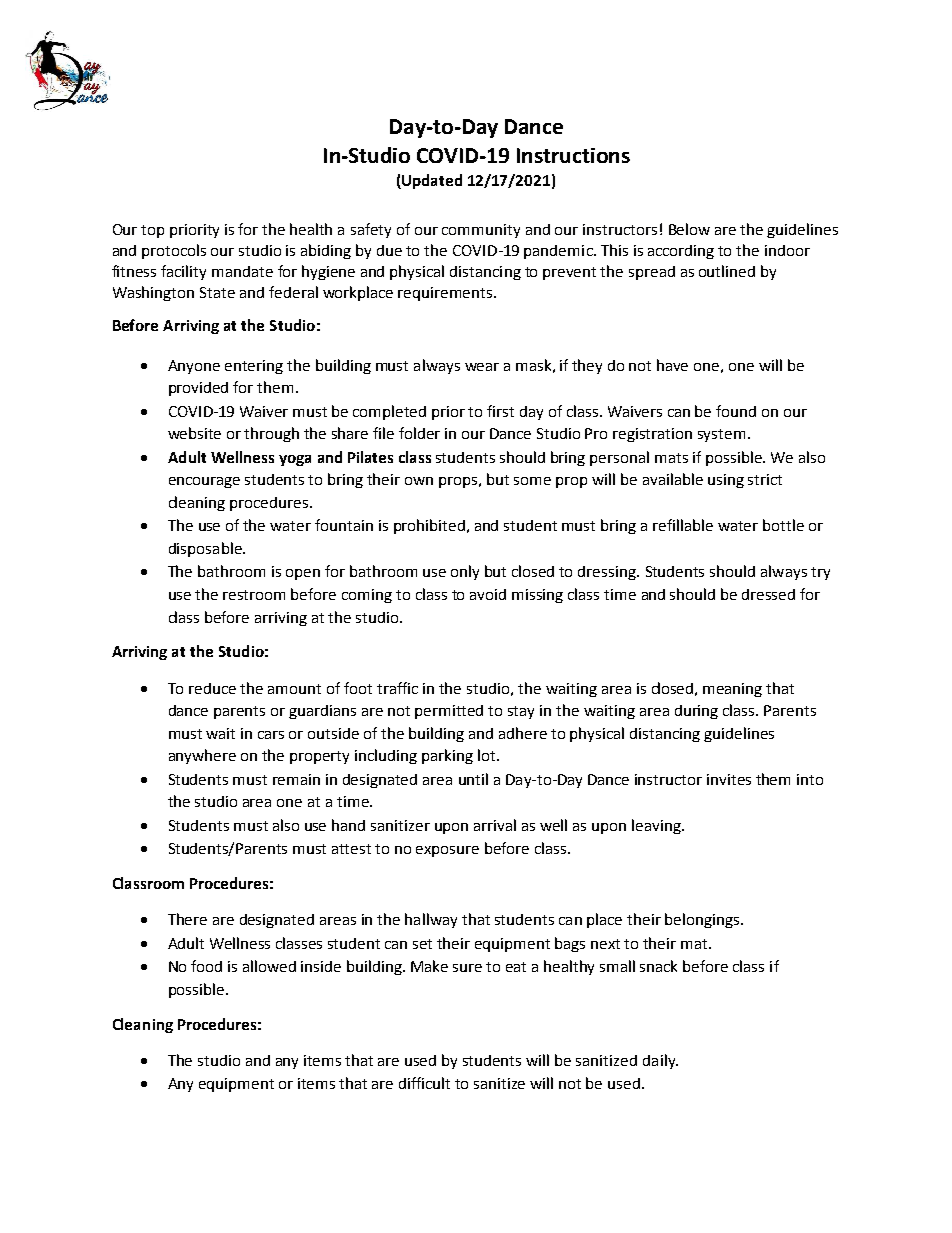 The image size is (952, 1233). Describe the element at coordinates (768, 594) in the page. I see `dressed` at that location.
